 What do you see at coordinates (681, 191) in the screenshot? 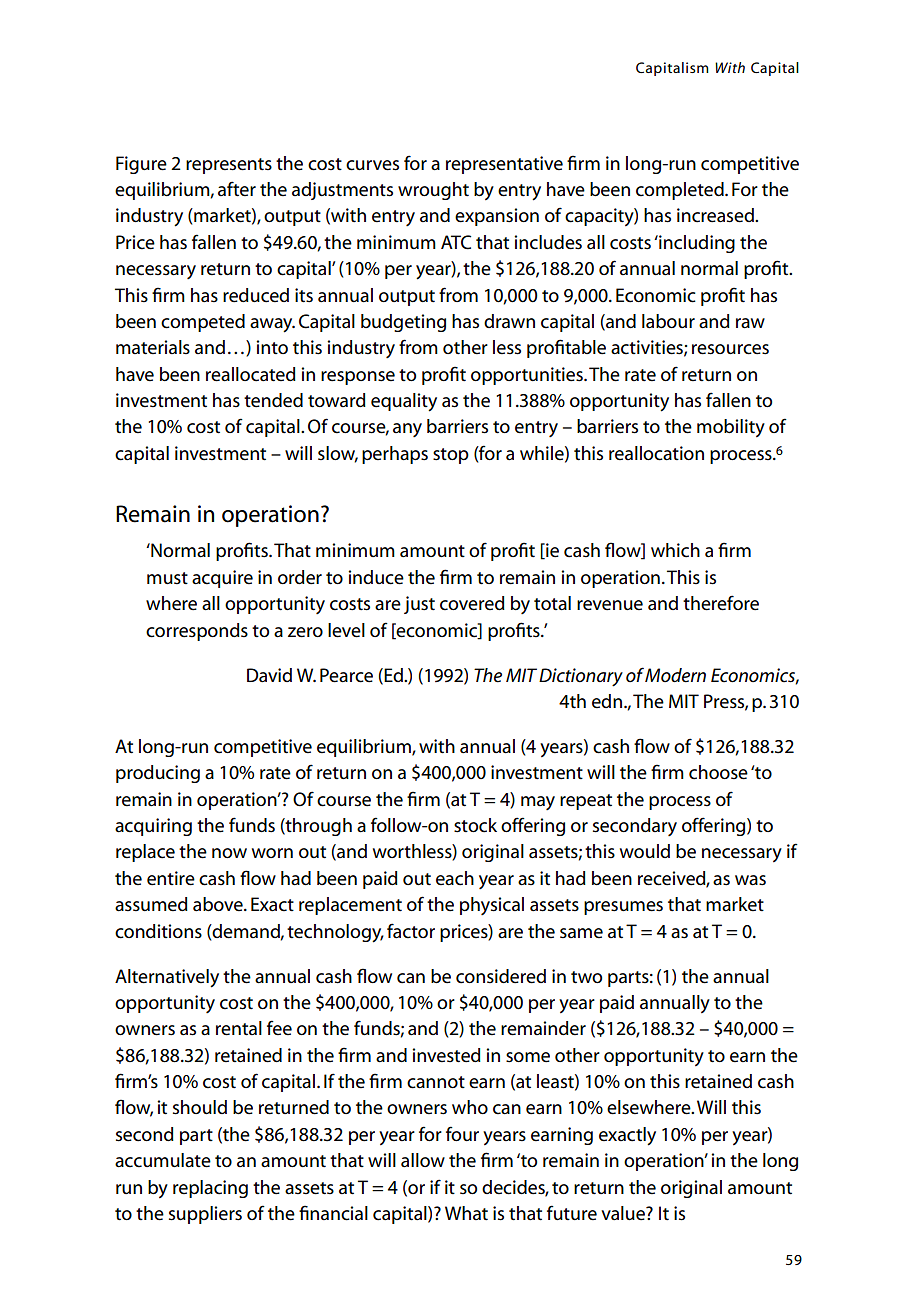
I see `completed` at bounding box center [681, 191].
